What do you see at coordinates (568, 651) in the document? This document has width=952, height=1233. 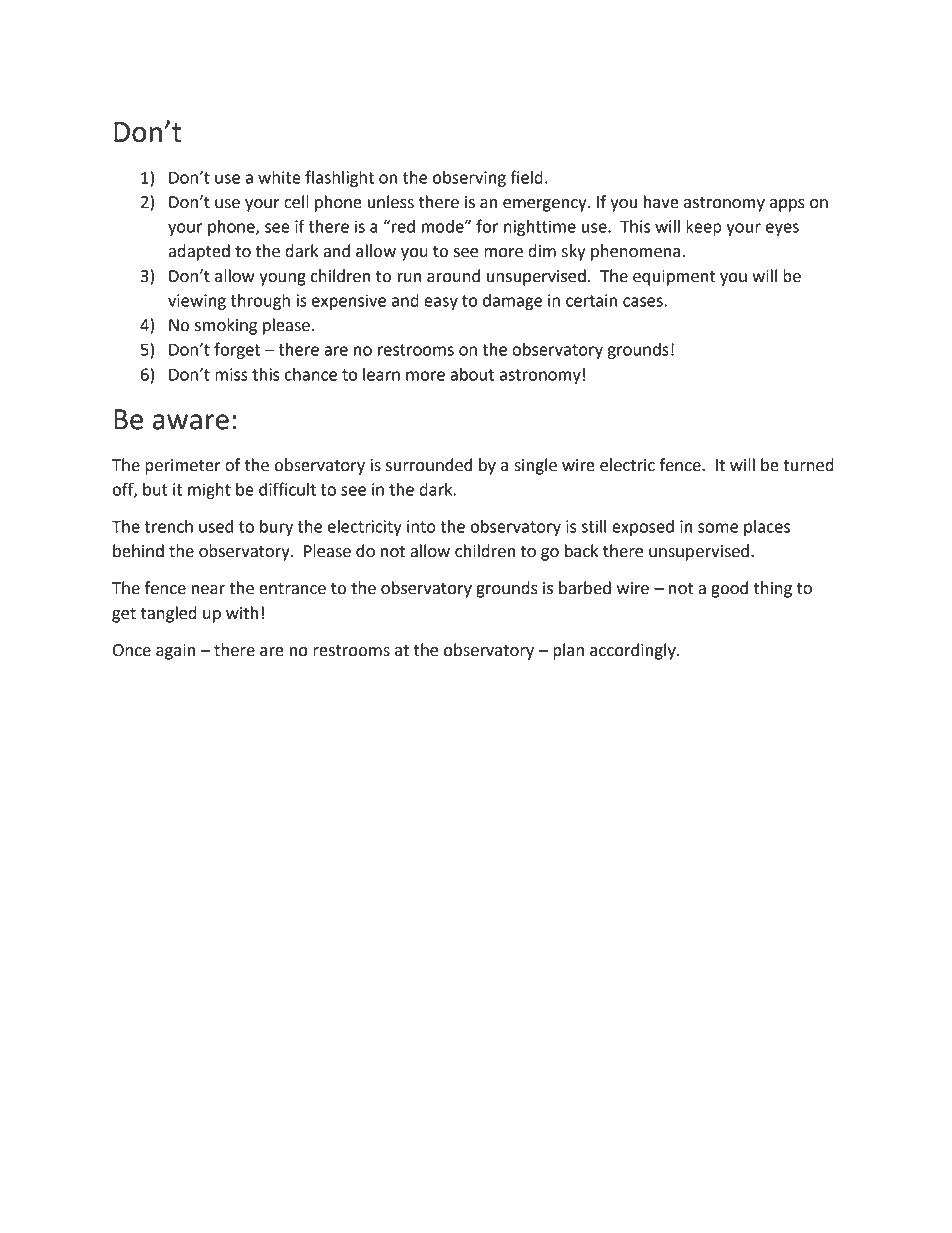 I see `plan` at bounding box center [568, 651].
